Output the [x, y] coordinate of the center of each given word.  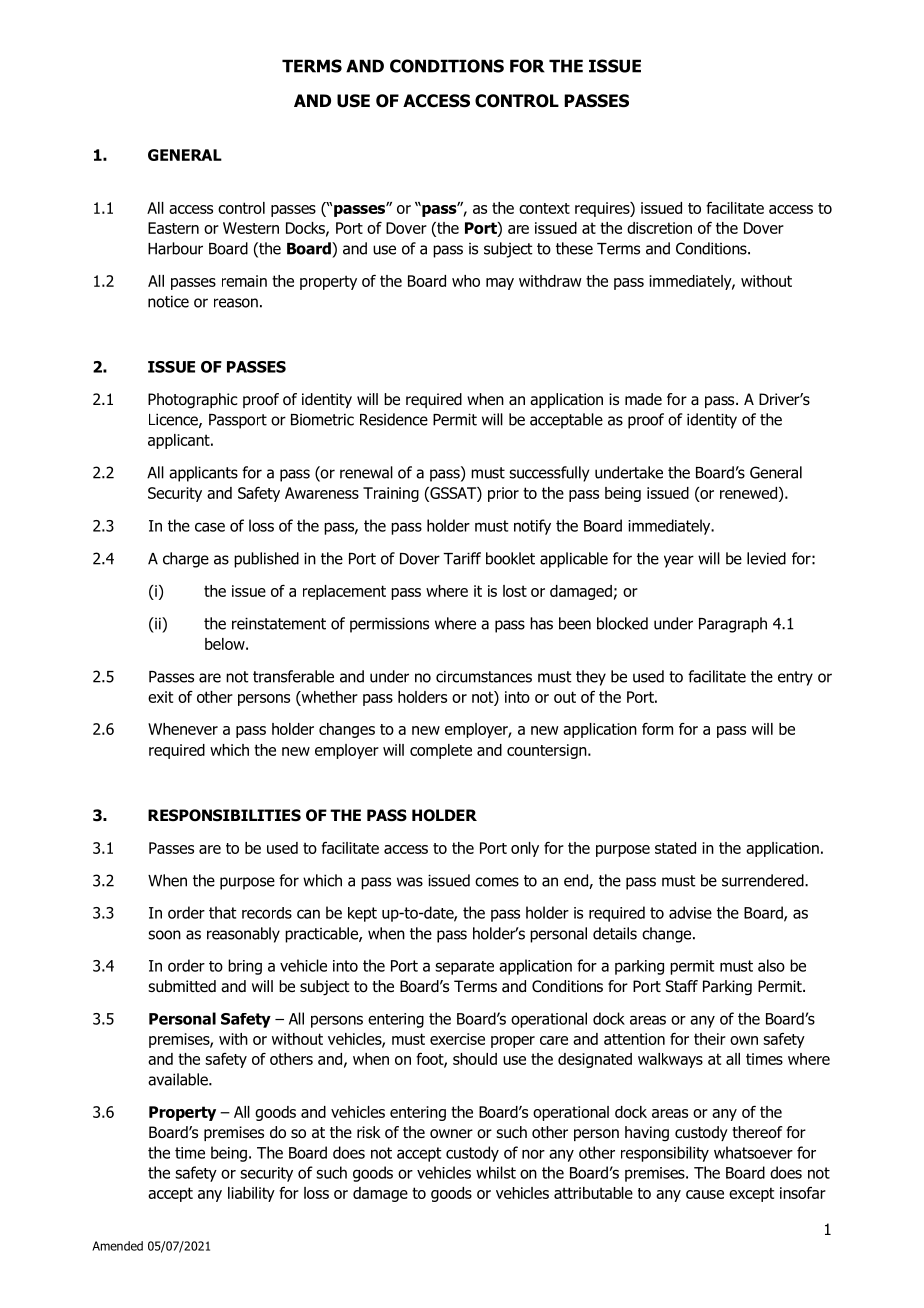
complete [441, 751]
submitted [182, 986]
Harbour [175, 248]
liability [251, 1194]
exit [160, 697]
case [210, 527]
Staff [682, 986]
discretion [659, 228]
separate [464, 968]
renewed [750, 494]
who [466, 281]
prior [503, 494]
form [657, 729]
